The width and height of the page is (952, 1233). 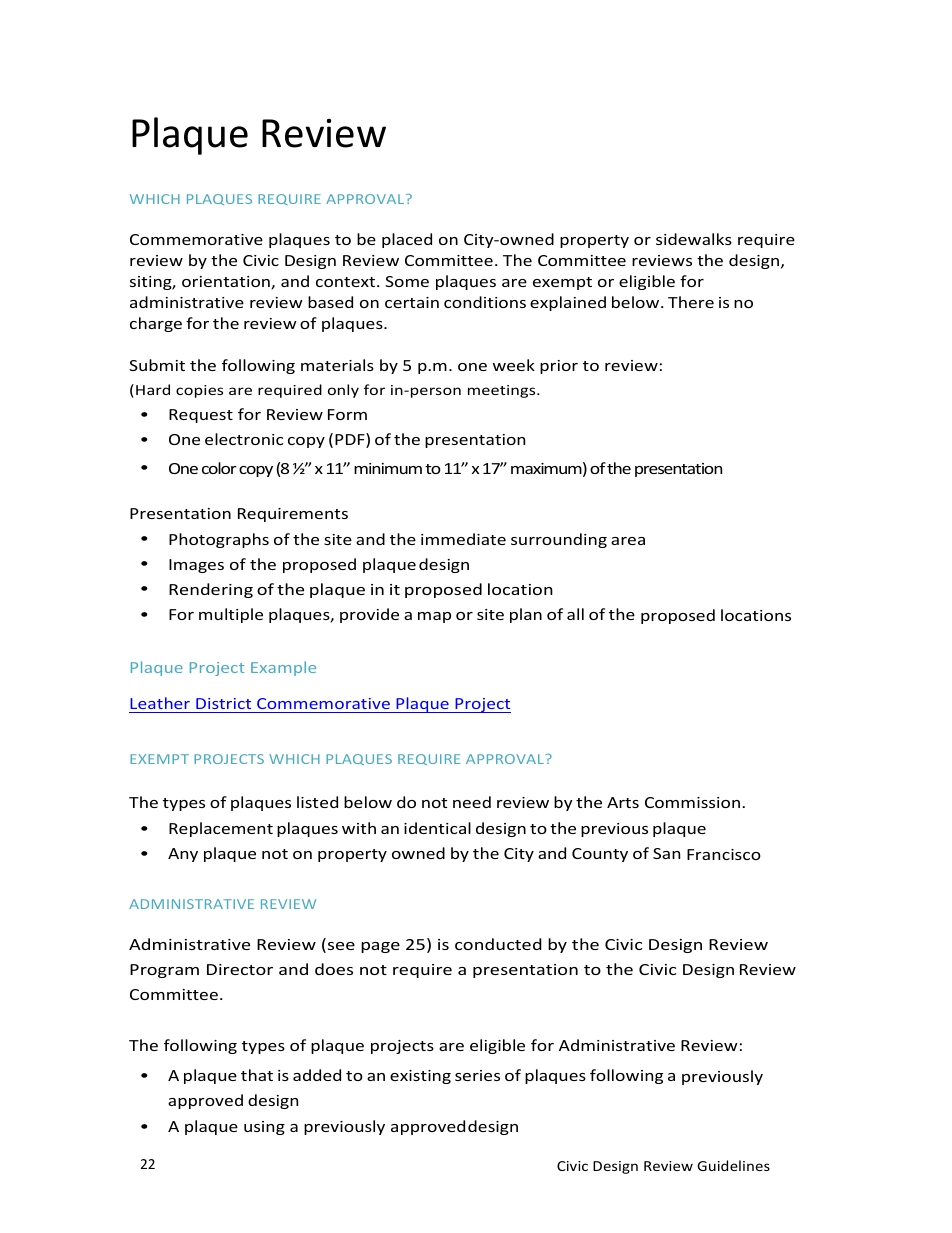 What do you see at coordinates (221, 829) in the page?
I see `Replacement` at bounding box center [221, 829].
